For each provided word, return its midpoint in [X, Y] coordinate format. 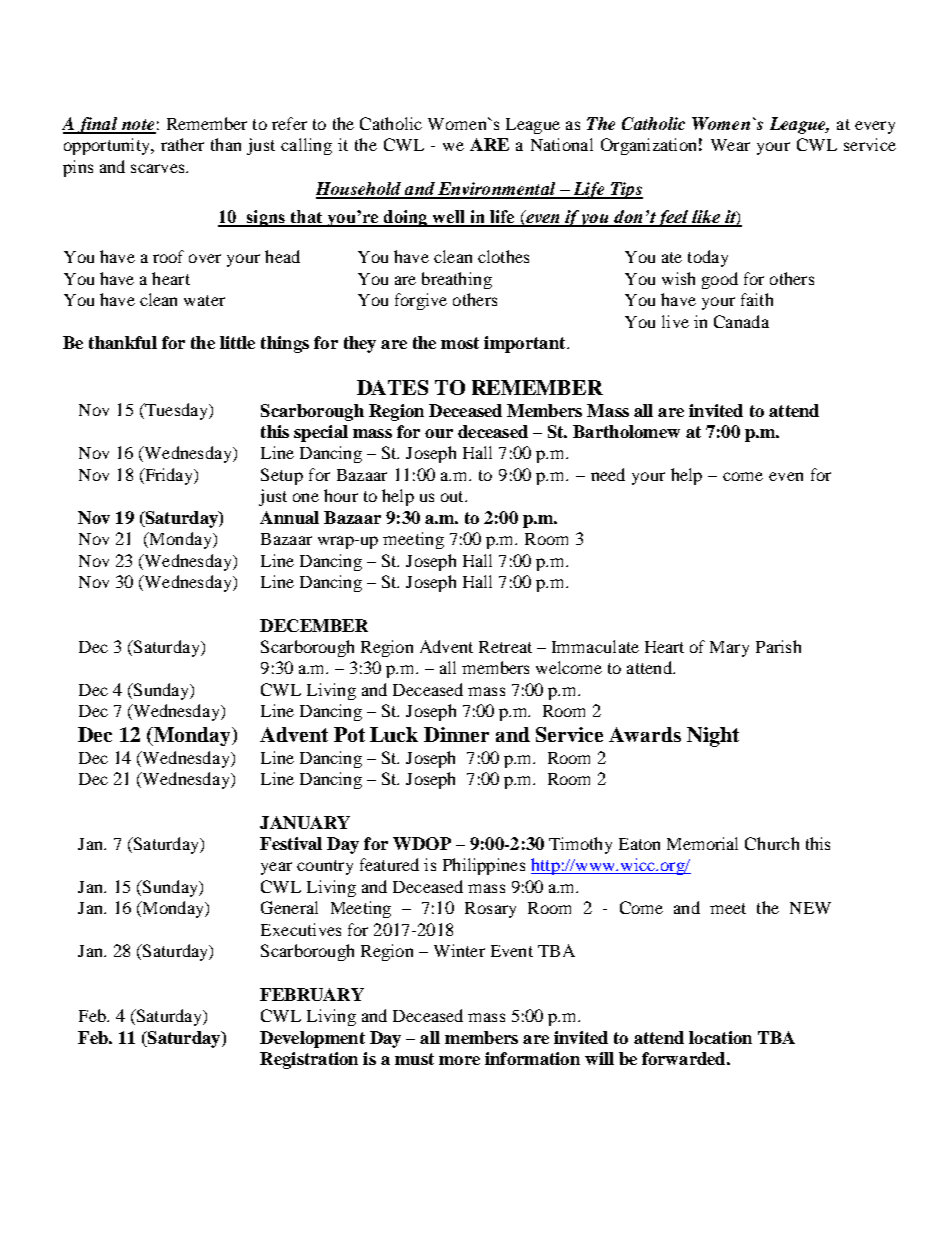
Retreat [505, 647]
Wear [730, 145]
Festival [291, 843]
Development [312, 1039]
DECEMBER [314, 625]
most [460, 343]
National [562, 144]
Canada [741, 321]
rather [182, 144]
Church [772, 843]
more [459, 1060]
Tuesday [176, 411]
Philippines [484, 866]
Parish [778, 646]
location [720, 1037]
